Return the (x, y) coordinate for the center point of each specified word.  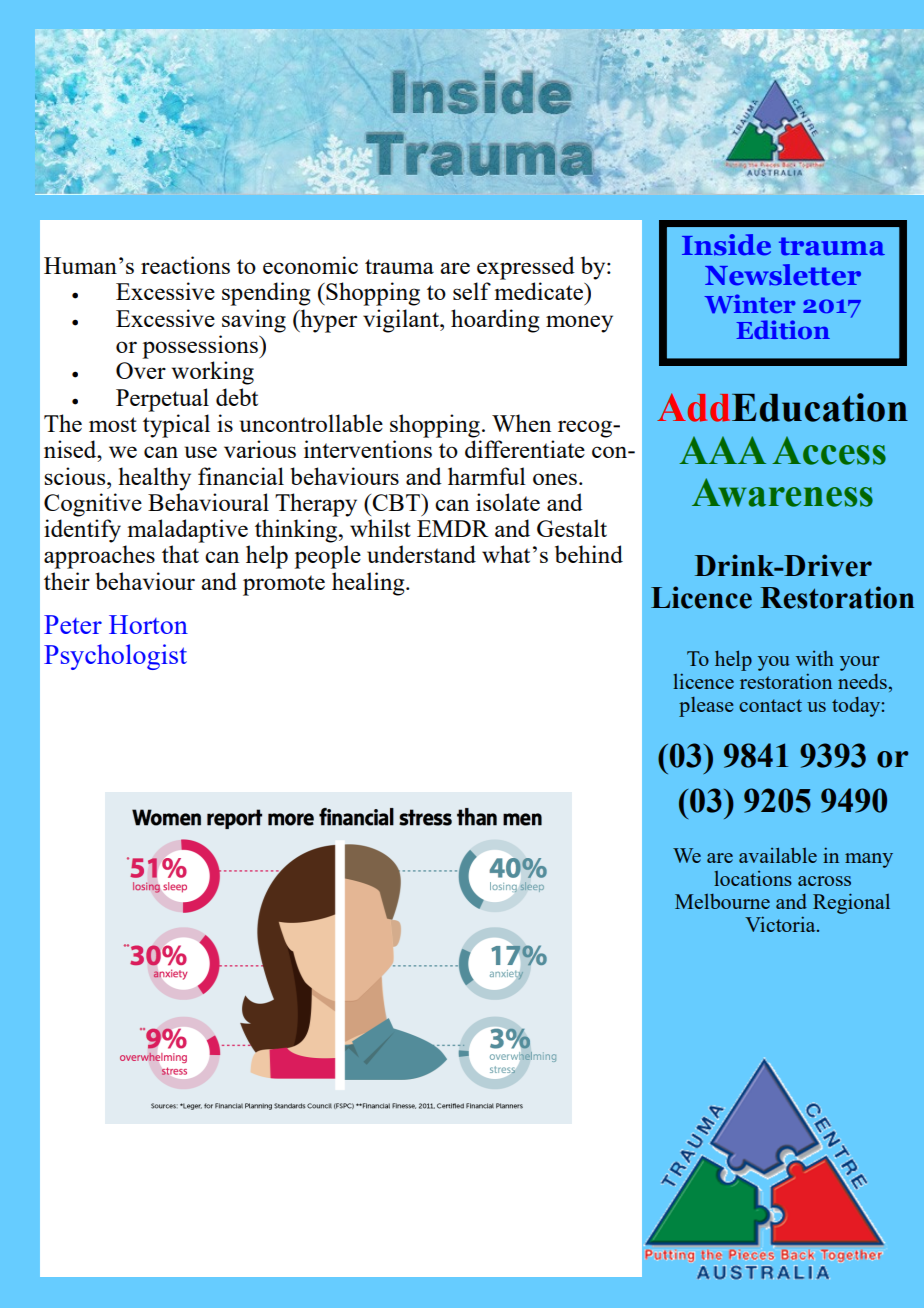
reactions (185, 265)
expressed (526, 268)
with (815, 658)
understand (421, 554)
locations (753, 878)
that (180, 554)
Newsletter (783, 274)
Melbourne (722, 901)
